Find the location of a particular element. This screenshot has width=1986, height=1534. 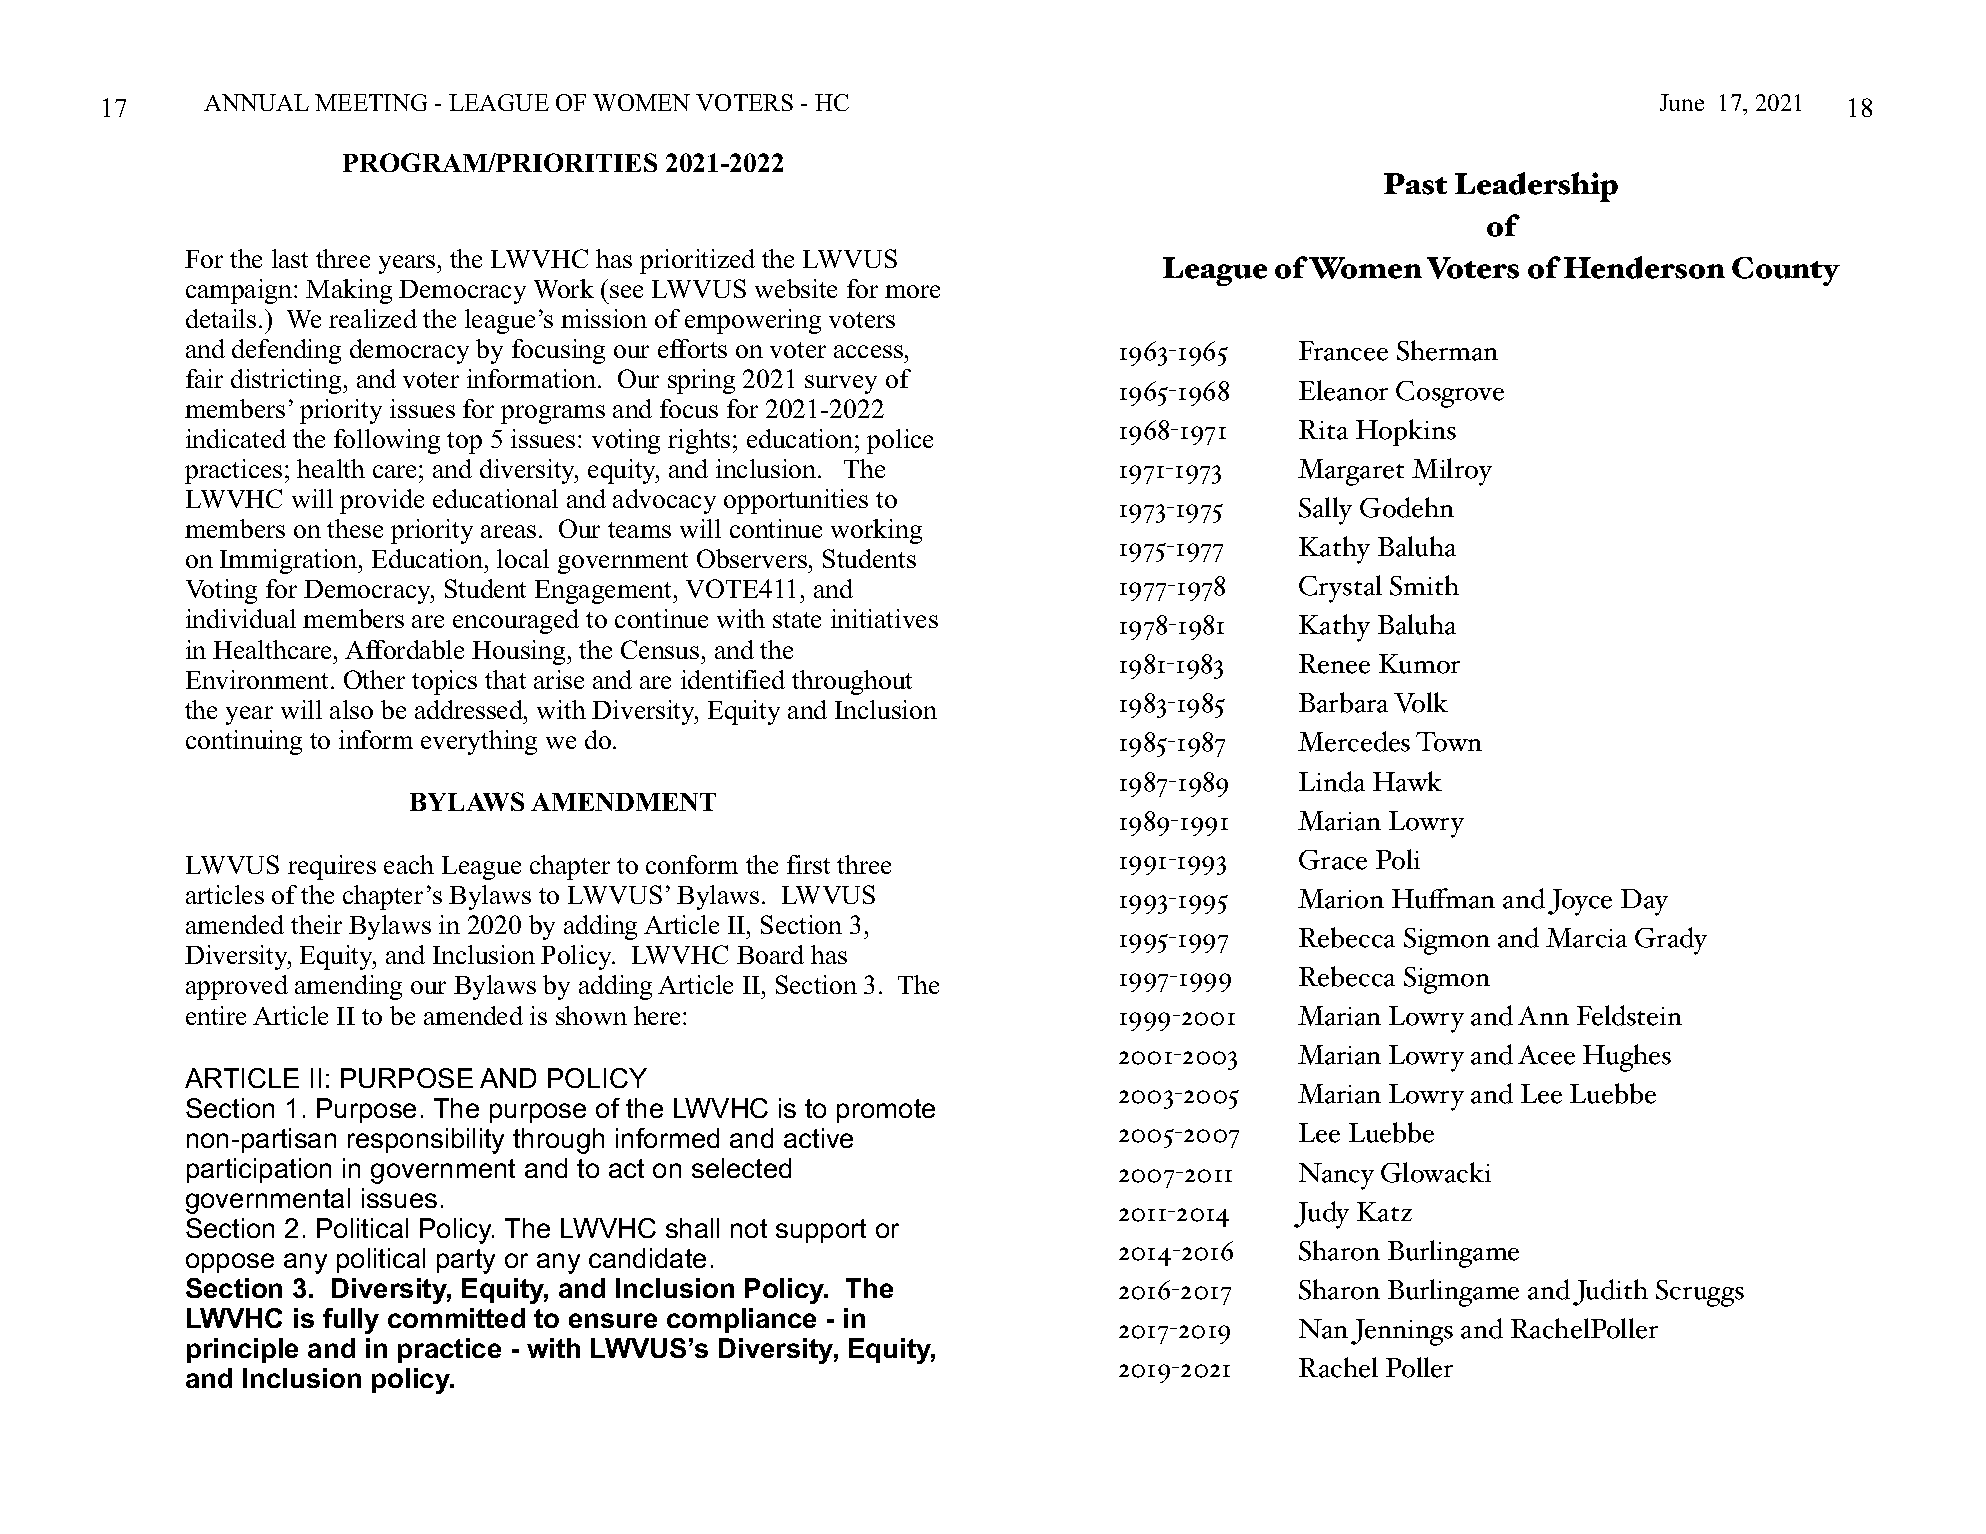

also is located at coordinates (351, 709).
